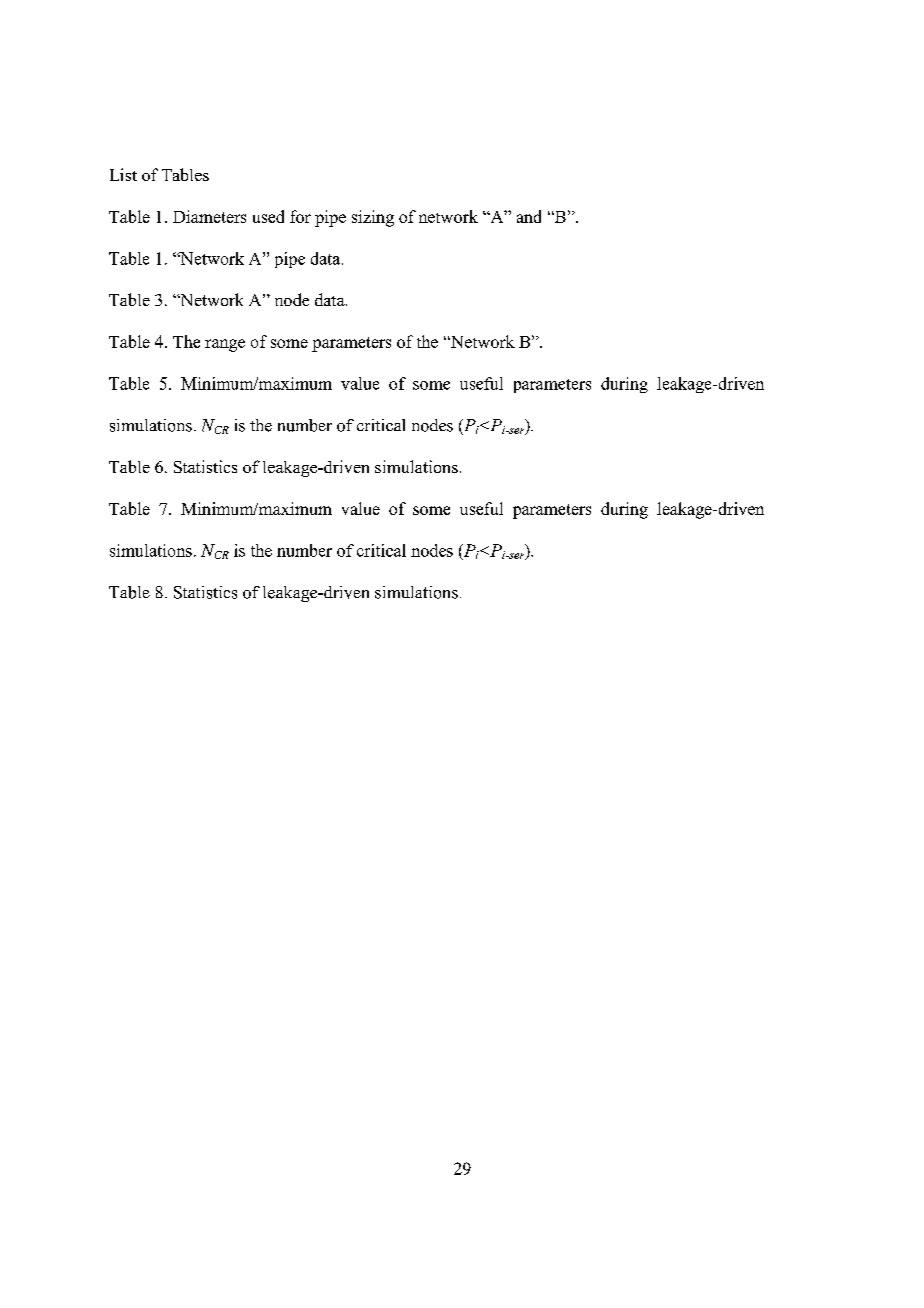 The height and width of the screenshot is (1308, 924). What do you see at coordinates (225, 345) in the screenshot?
I see `range` at bounding box center [225, 345].
